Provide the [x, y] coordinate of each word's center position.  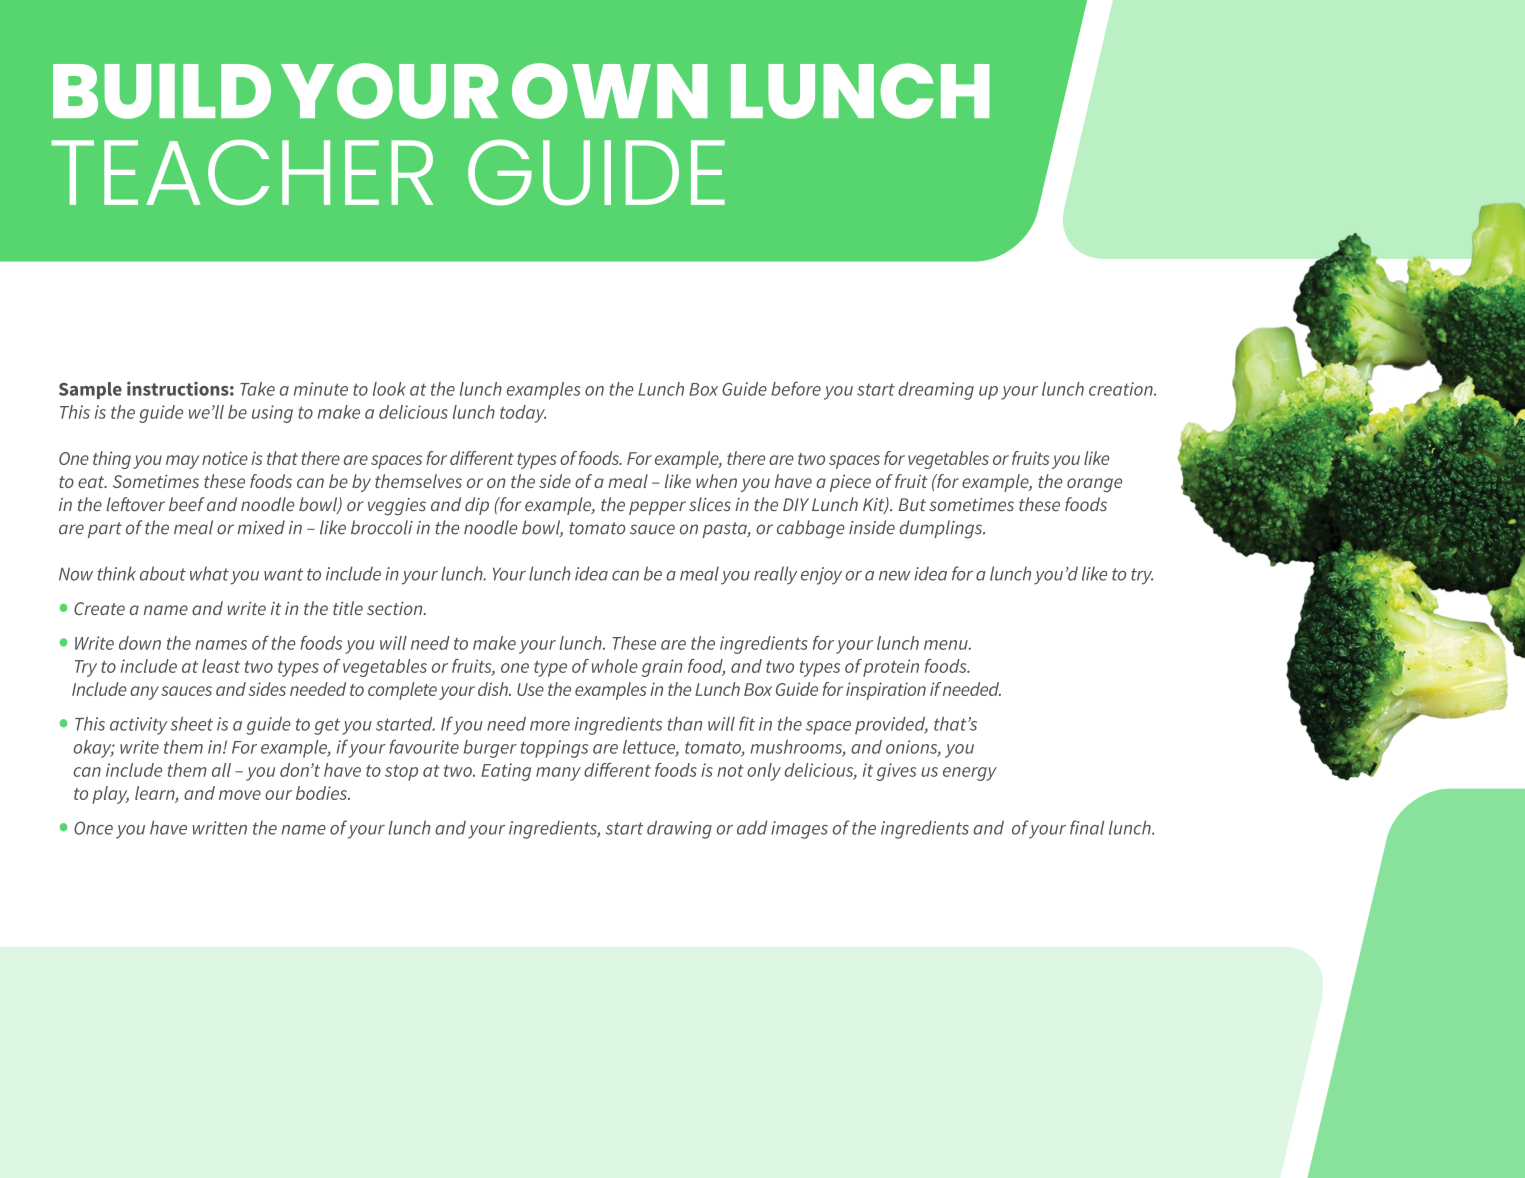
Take [257, 389]
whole [615, 666]
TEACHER [242, 172]
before [796, 388]
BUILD [162, 91]
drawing [679, 829]
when [716, 481]
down [140, 643]
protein [891, 668]
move [240, 795]
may [182, 462]
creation [1122, 389]
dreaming [936, 391]
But [912, 504]
